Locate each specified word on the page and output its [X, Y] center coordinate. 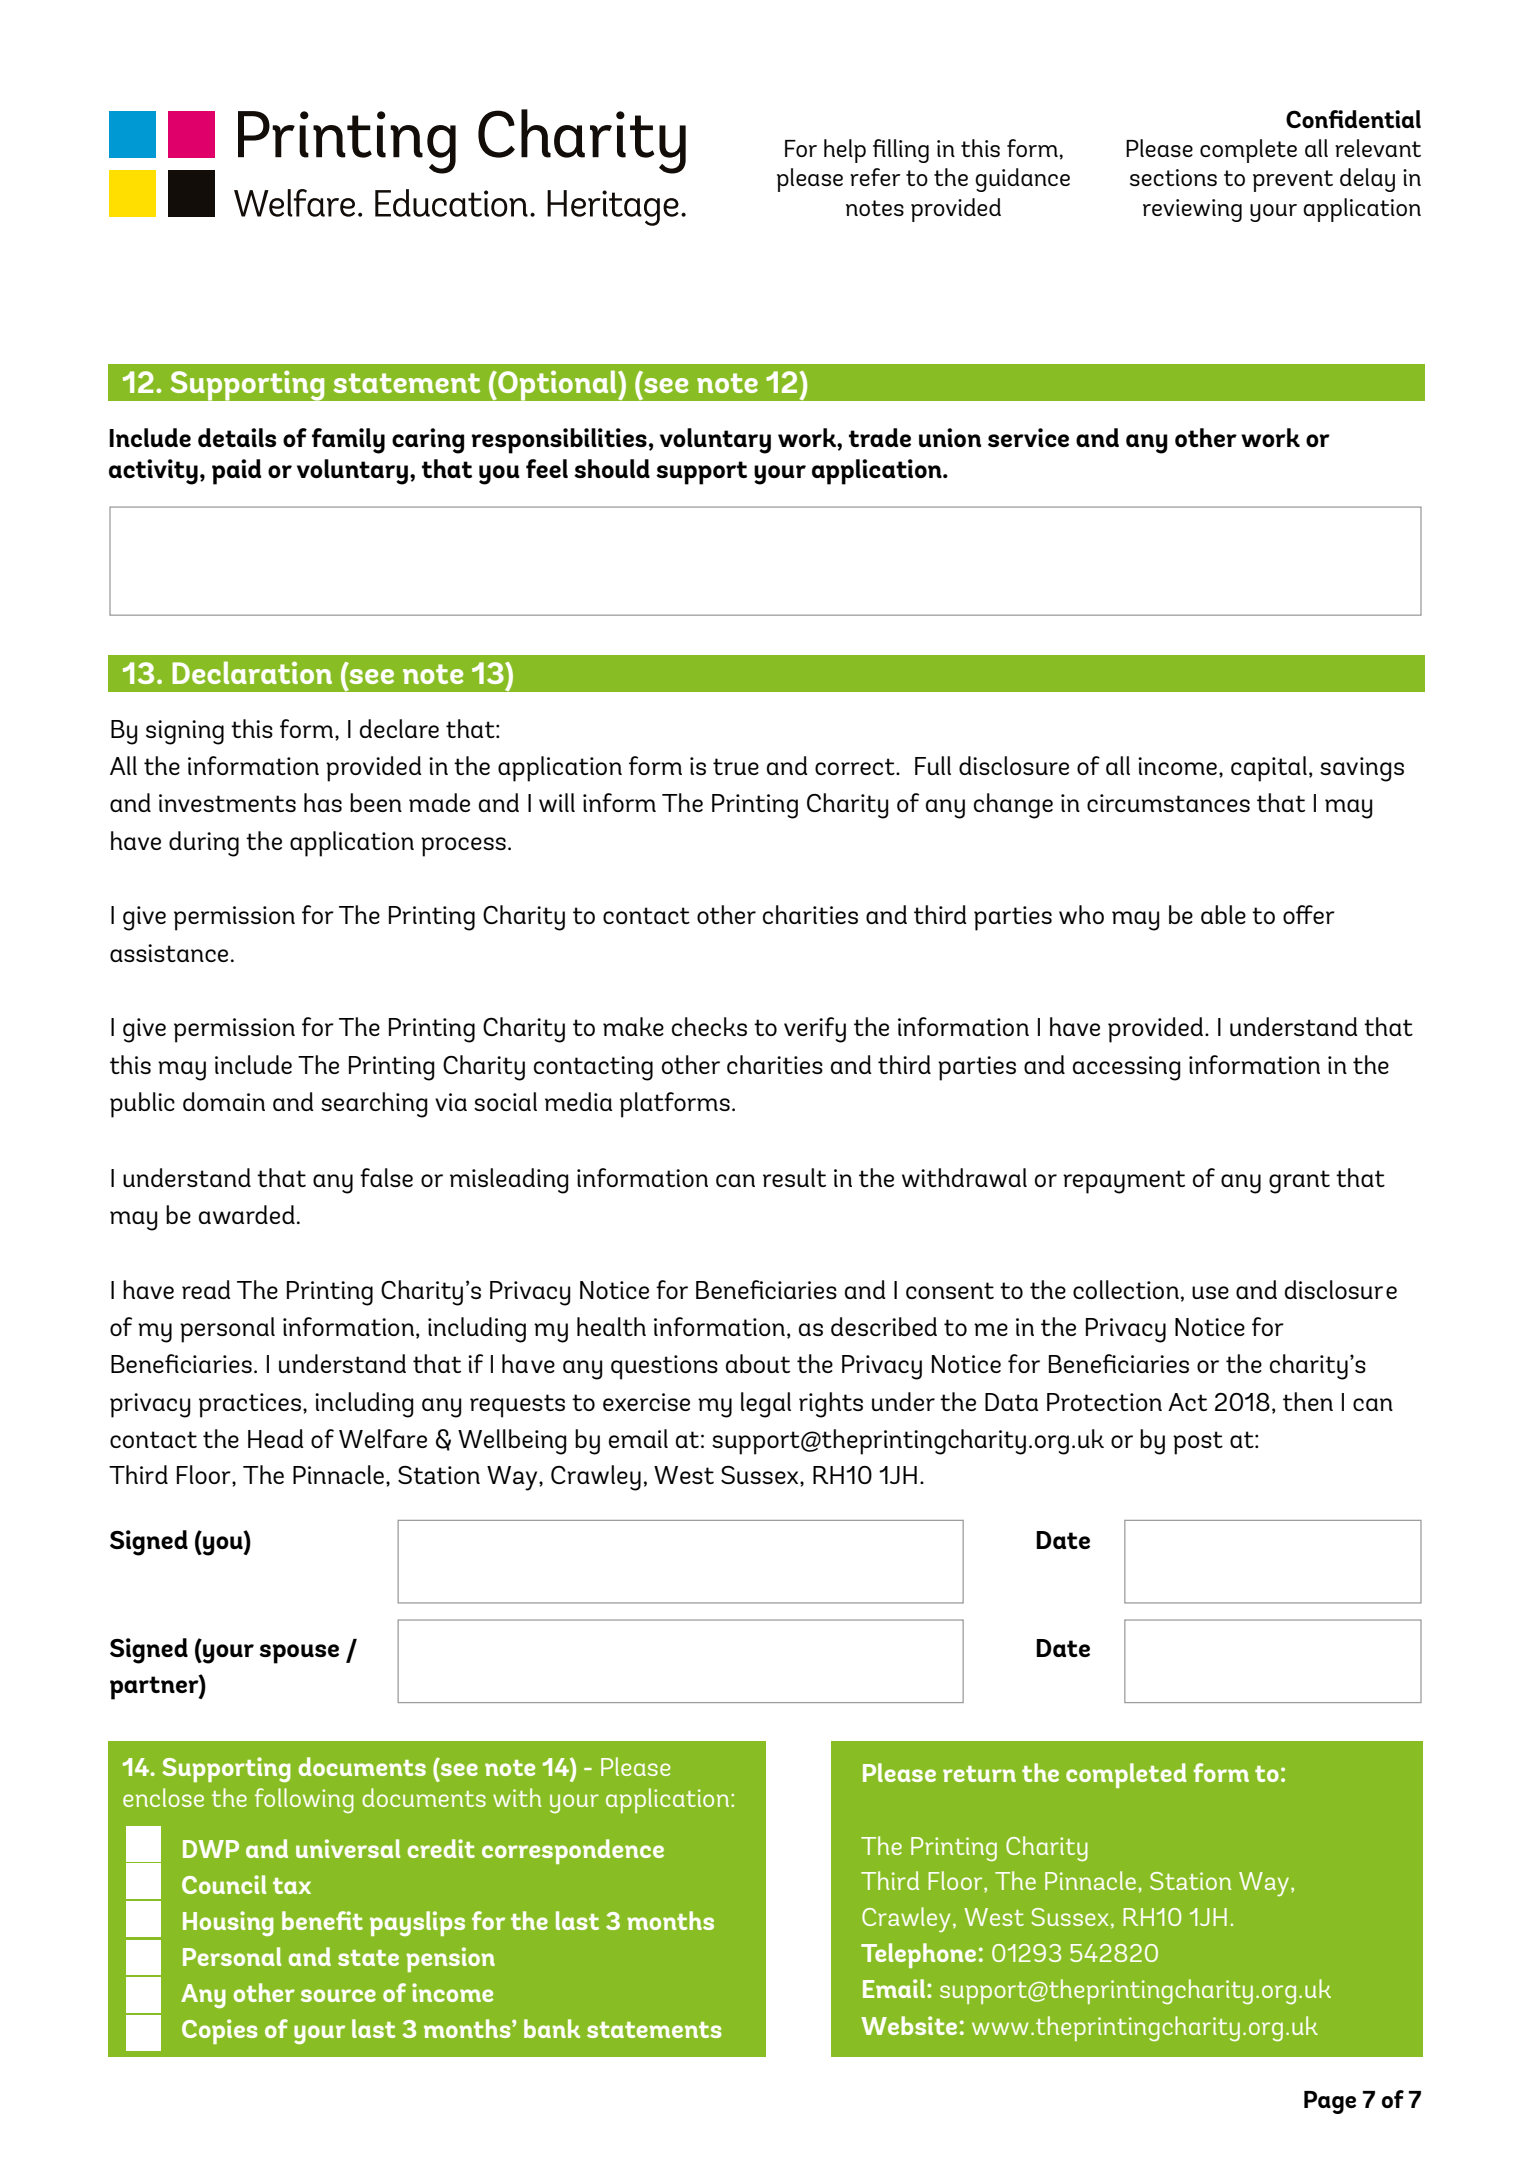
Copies [220, 2031]
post [1198, 1443]
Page [1330, 2102]
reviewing [1192, 210]
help [845, 151]
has [323, 802]
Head [276, 1438]
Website [909, 2025]
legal [766, 1405]
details [237, 437]
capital [1269, 769]
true [736, 766]
